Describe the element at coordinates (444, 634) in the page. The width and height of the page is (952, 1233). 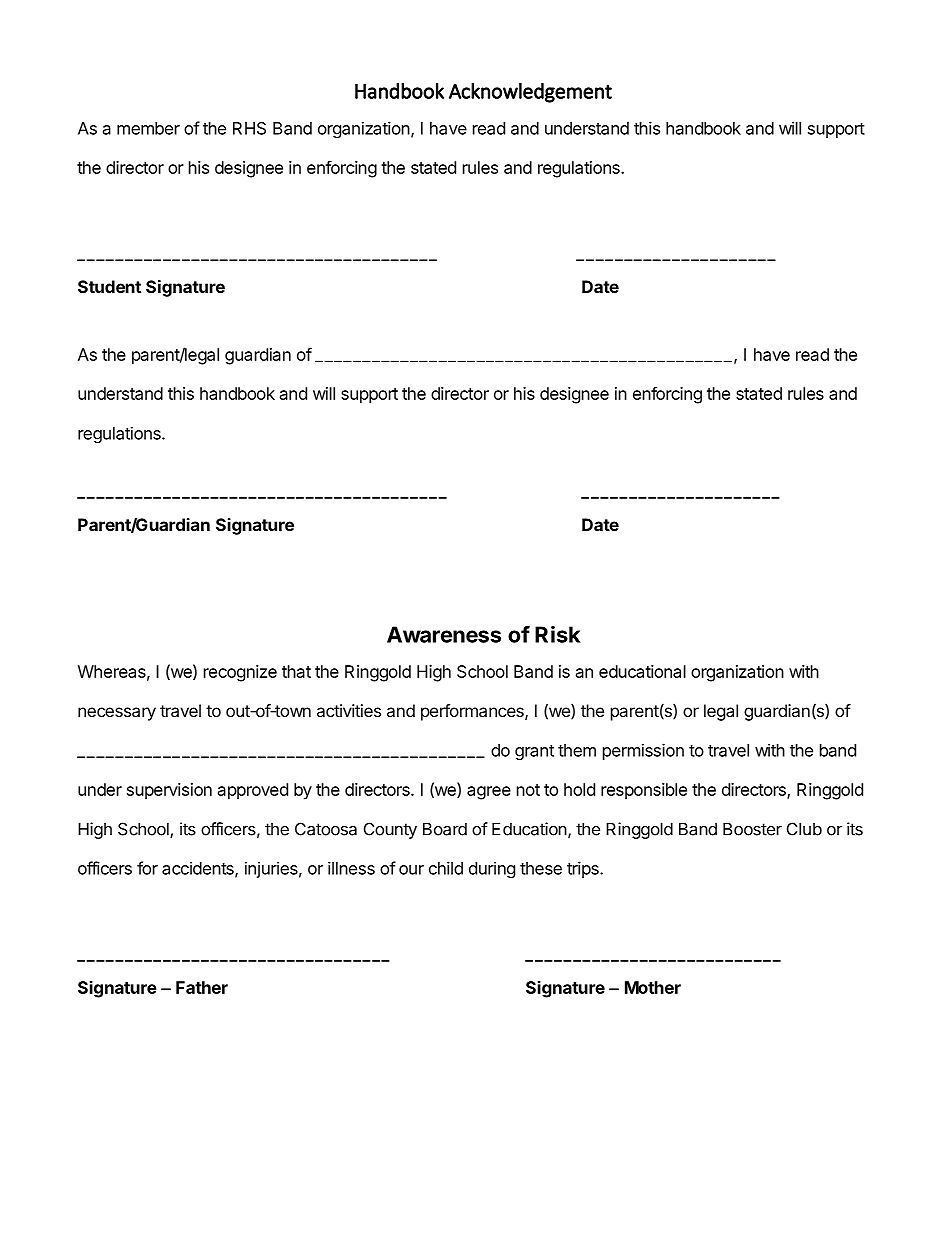
I see `Awareness` at that location.
